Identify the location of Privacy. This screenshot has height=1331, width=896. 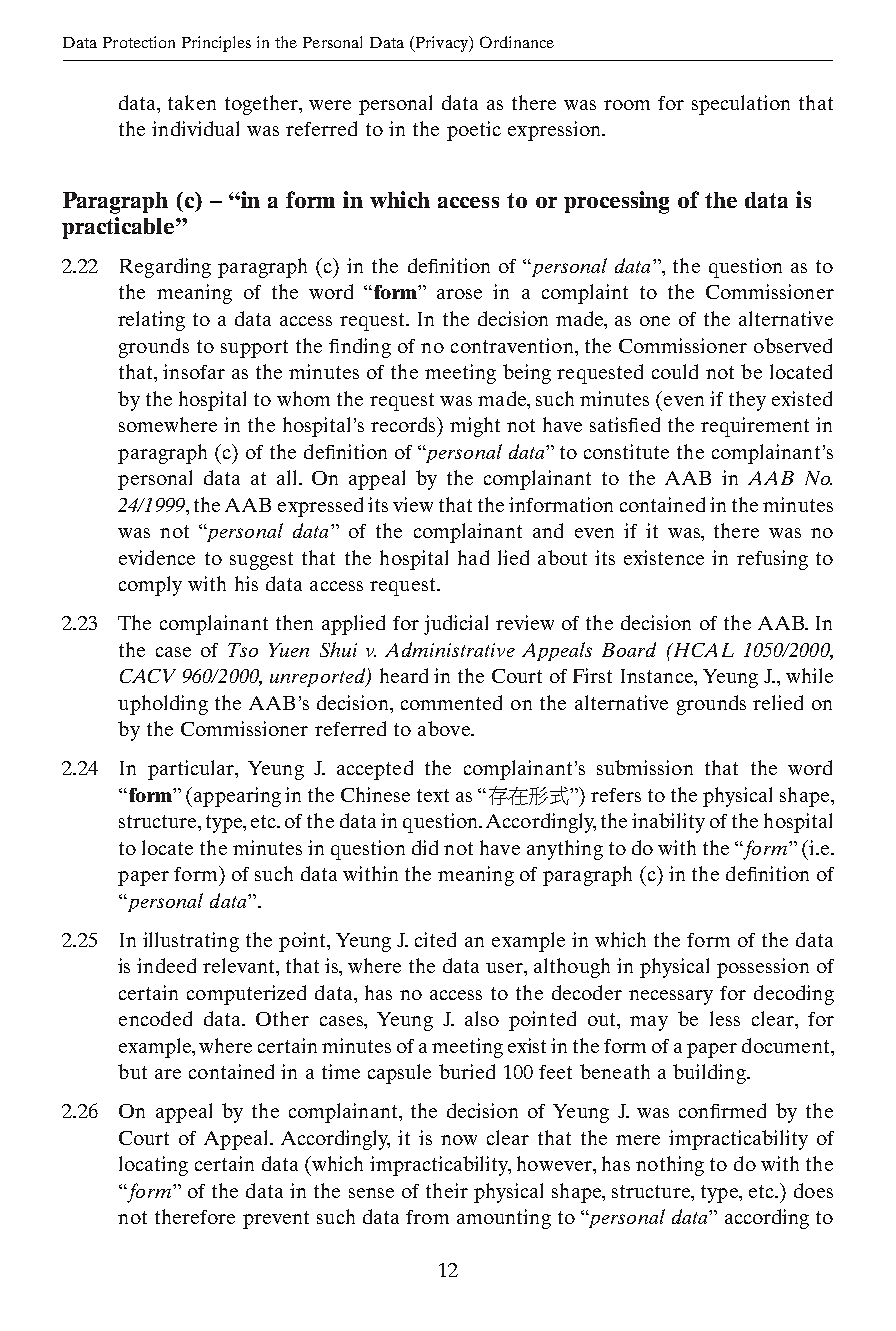
(441, 44).
